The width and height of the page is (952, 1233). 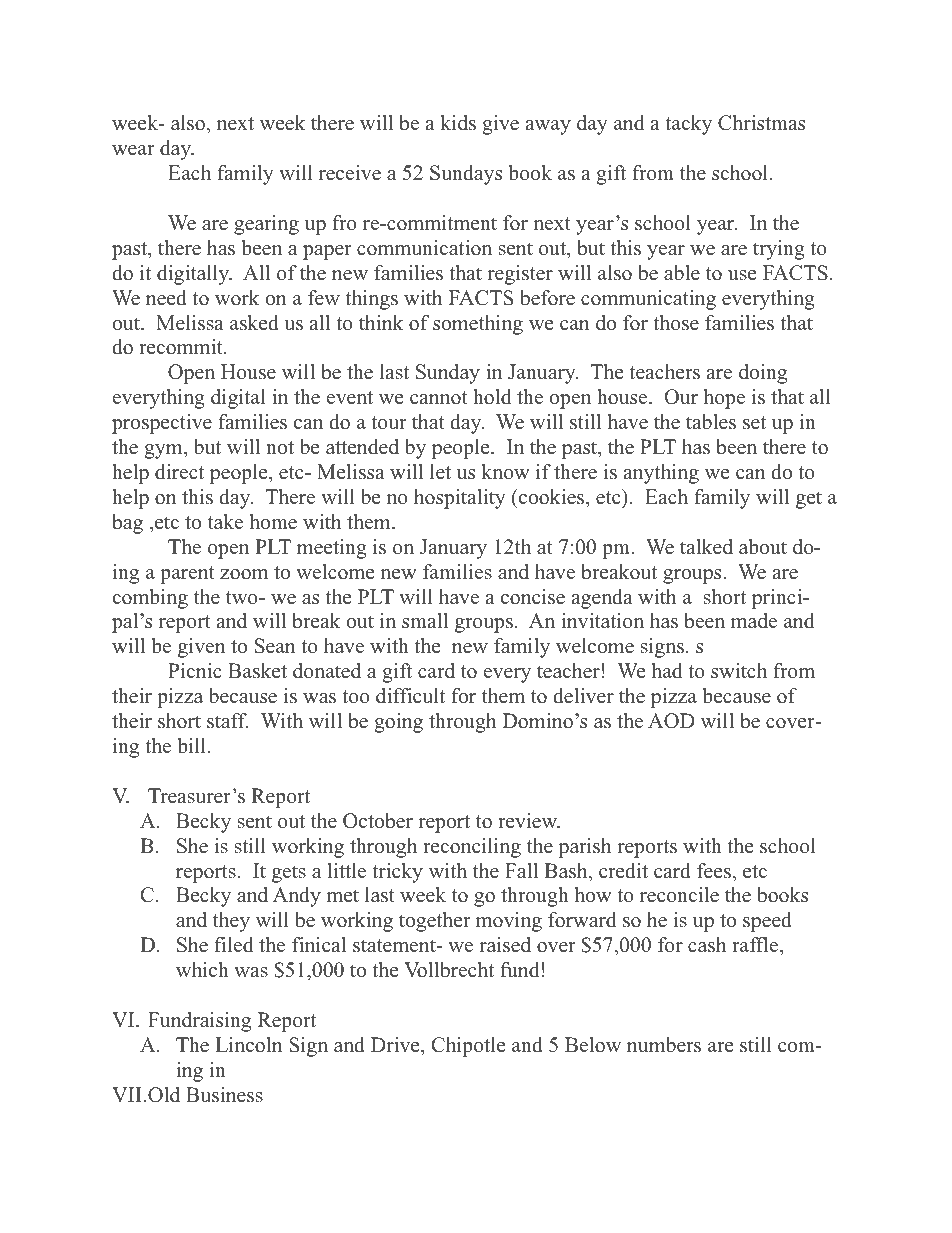 I want to click on Chipotle, so click(x=469, y=1047).
